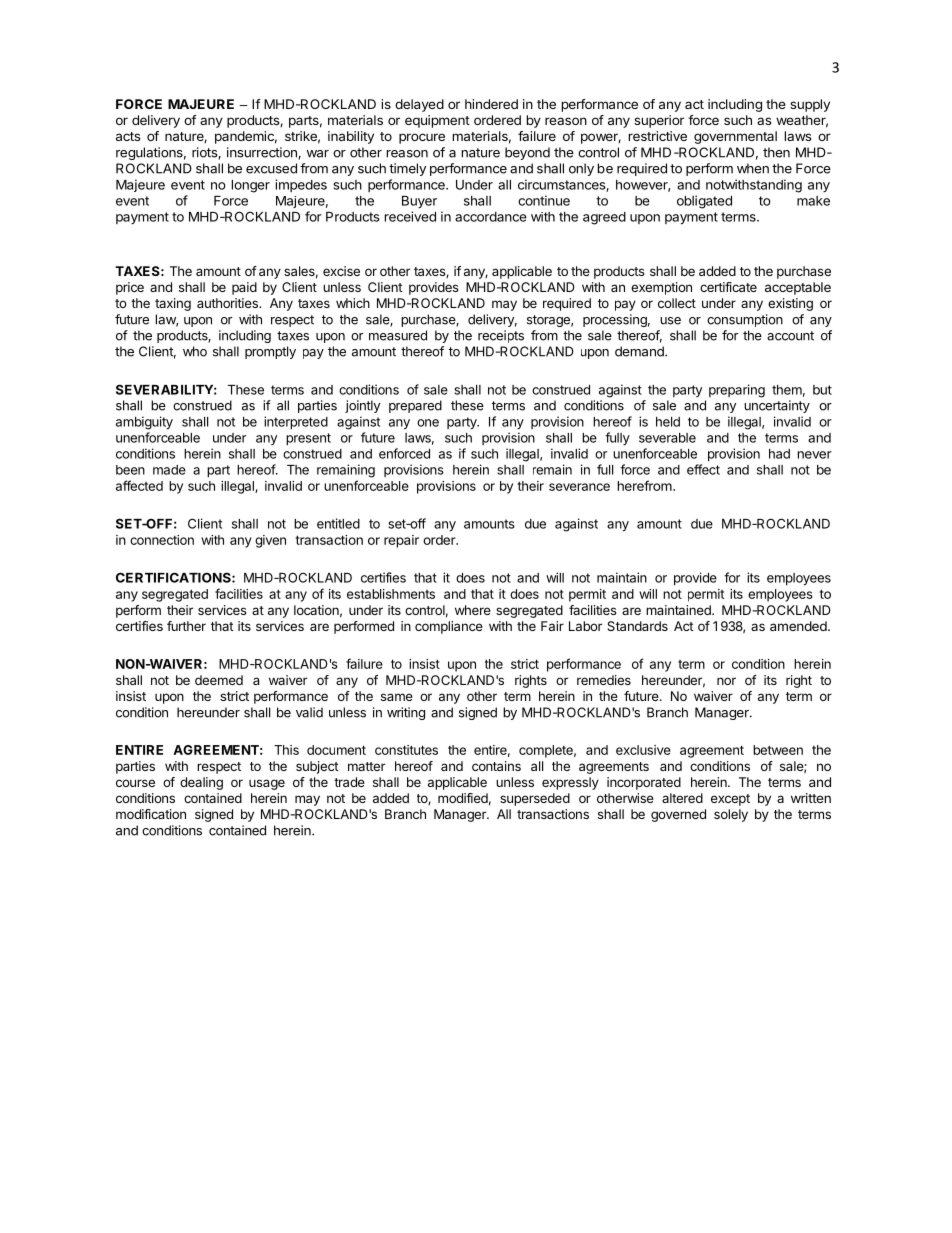 The height and width of the screenshot is (1233, 952). What do you see at coordinates (428, 423) in the screenshot?
I see `one` at bounding box center [428, 423].
